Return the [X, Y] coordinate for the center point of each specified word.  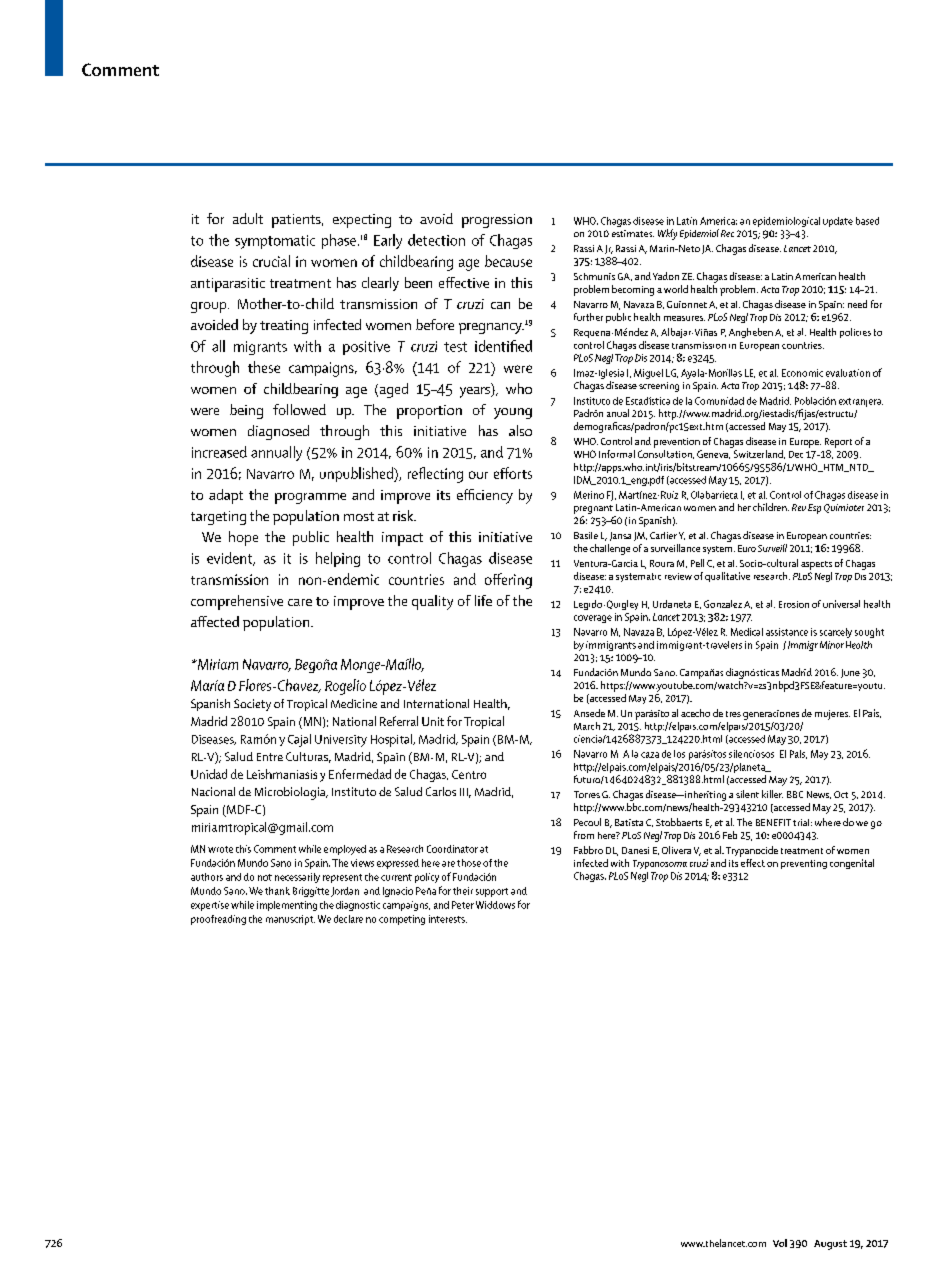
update [838, 222]
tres [733, 714]
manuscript [290, 920]
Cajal [299, 740]
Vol [780, 1243]
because [508, 261]
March [587, 726]
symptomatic [275, 242]
